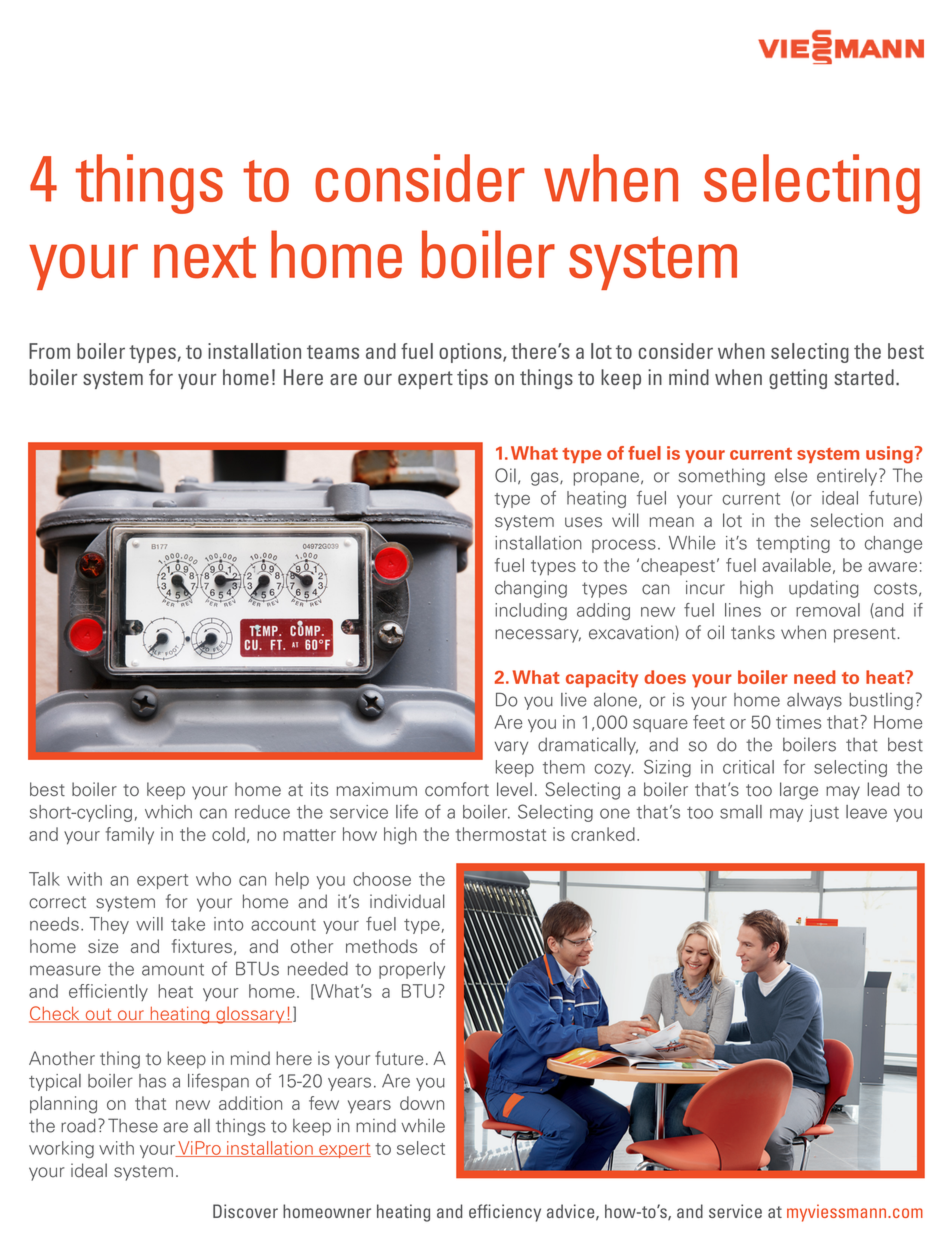 The width and height of the document is (952, 1233). What do you see at coordinates (422, 1103) in the document?
I see `down` at bounding box center [422, 1103].
